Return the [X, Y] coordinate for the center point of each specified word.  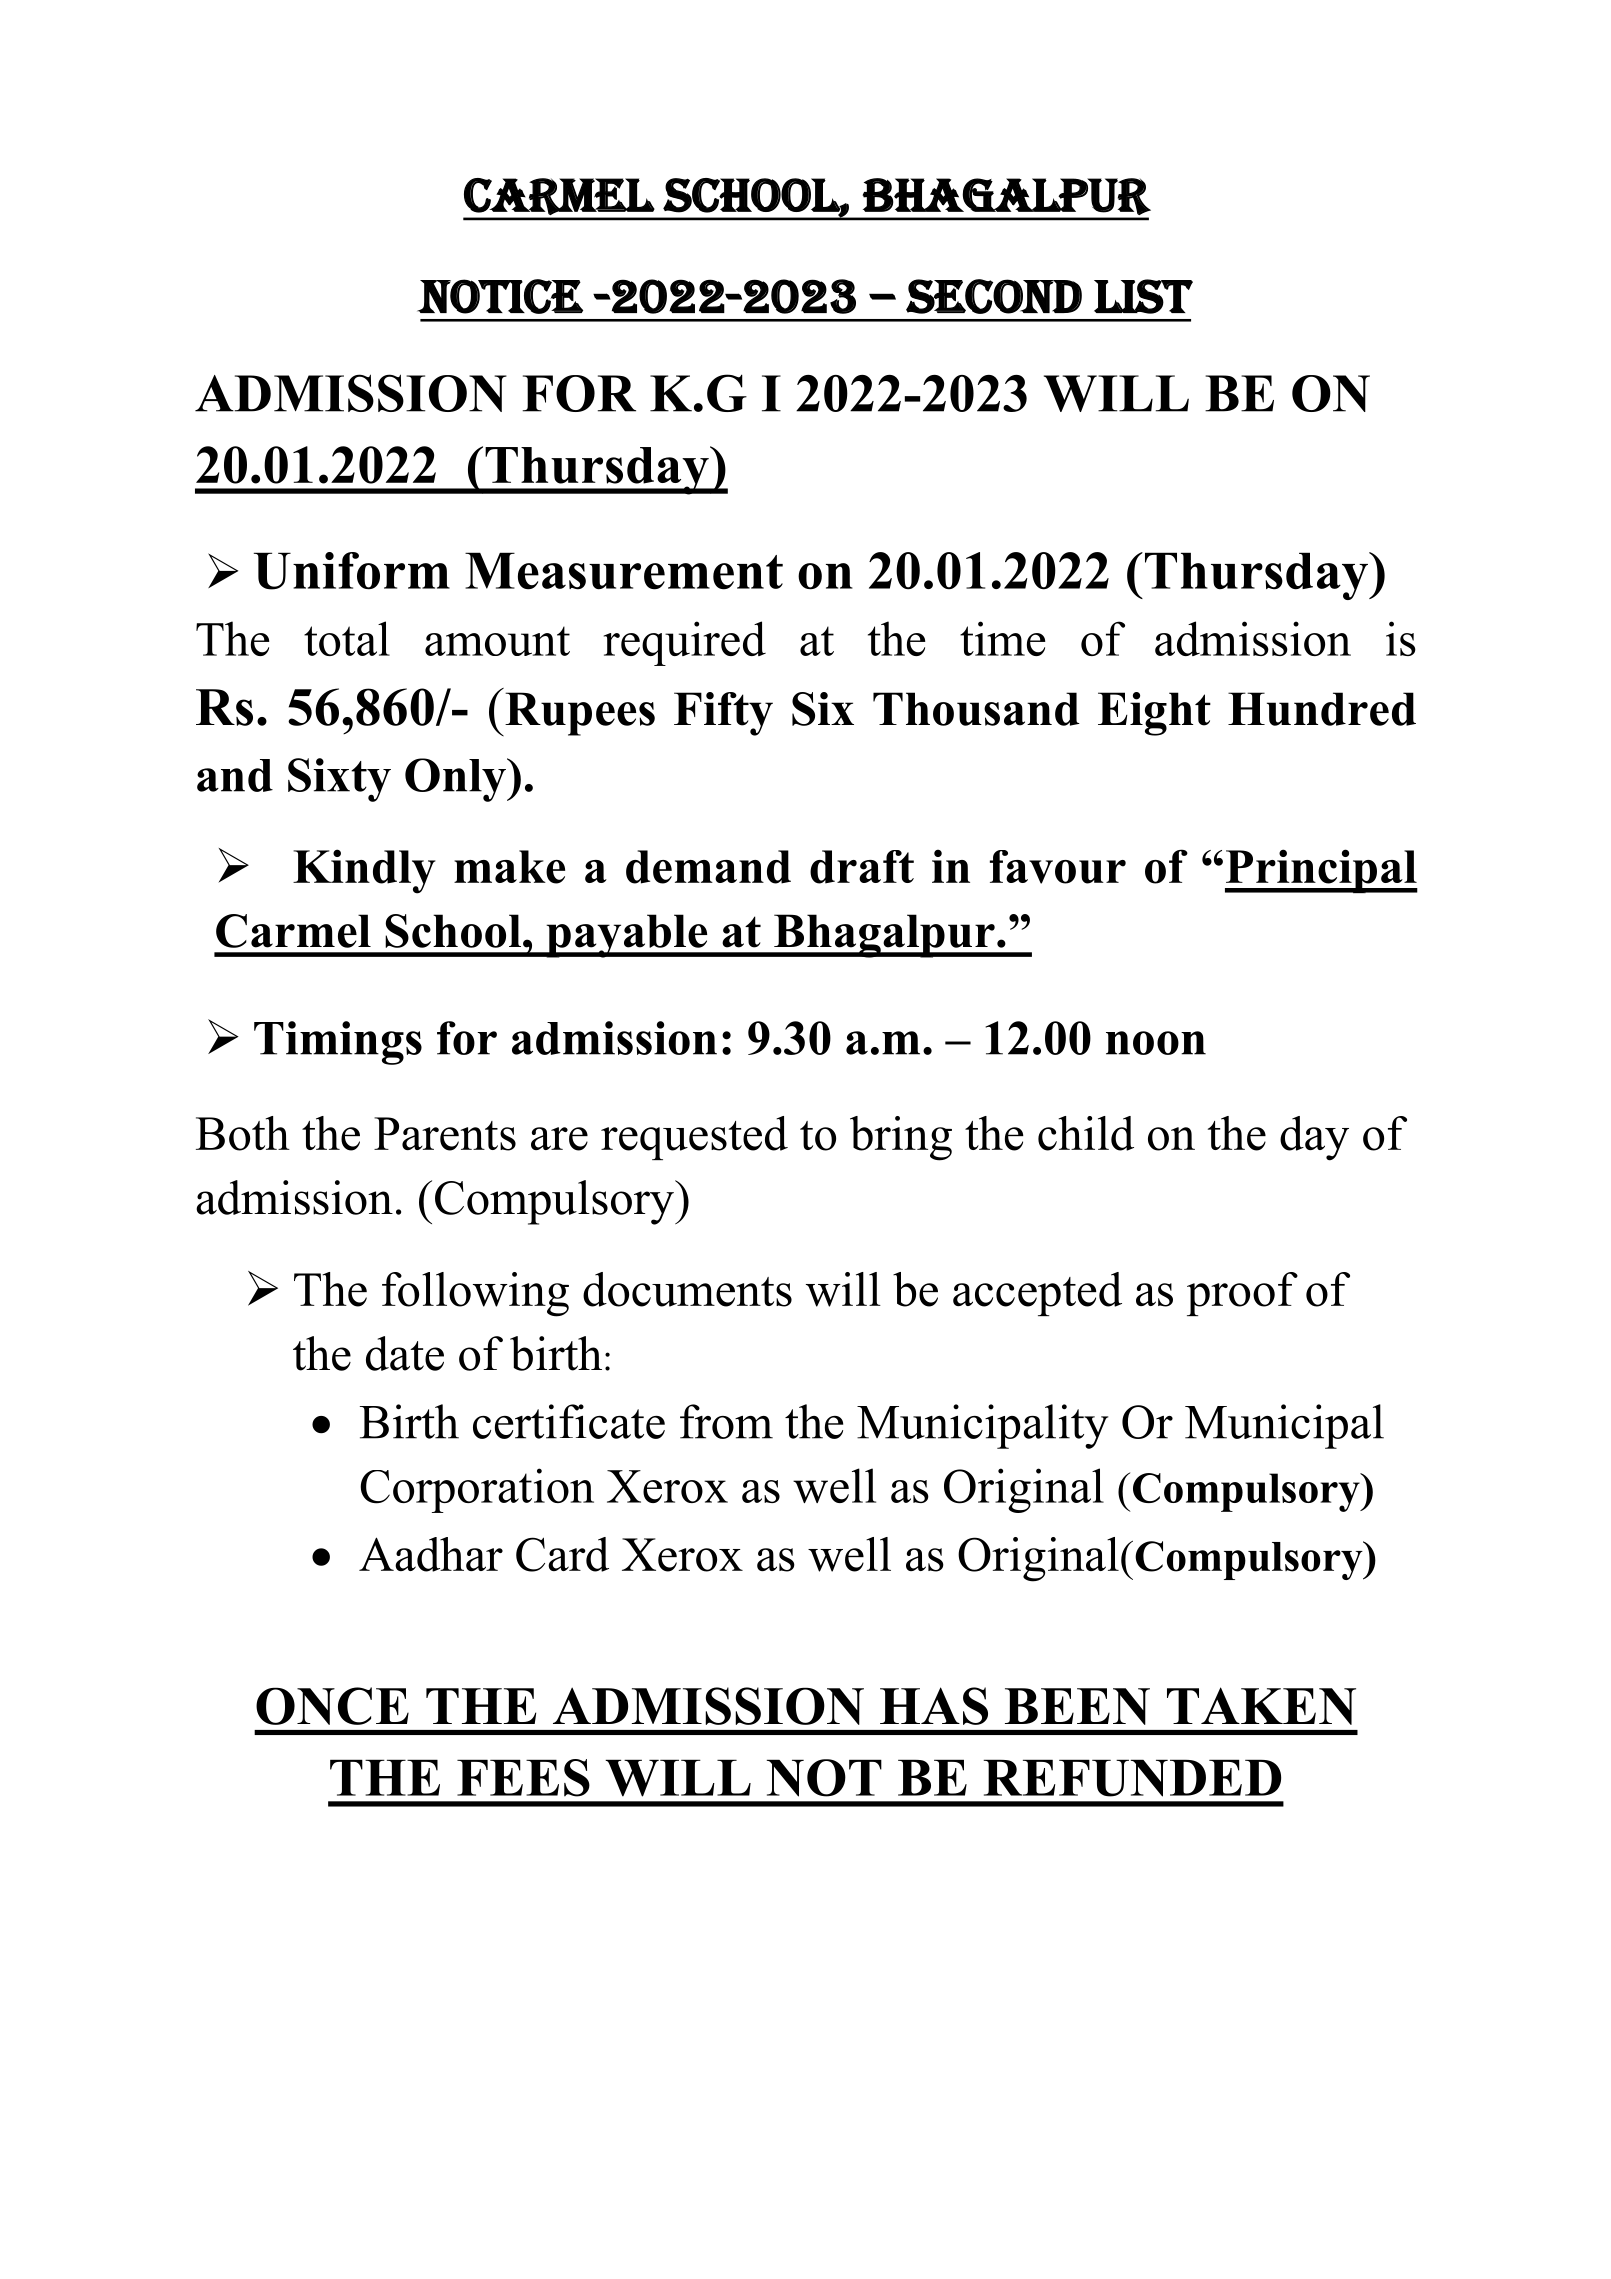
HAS [934, 1706]
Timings [338, 1043]
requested [694, 1138]
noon [1156, 1043]
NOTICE [500, 296]
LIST [1143, 296]
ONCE [332, 1706]
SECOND [994, 296]
